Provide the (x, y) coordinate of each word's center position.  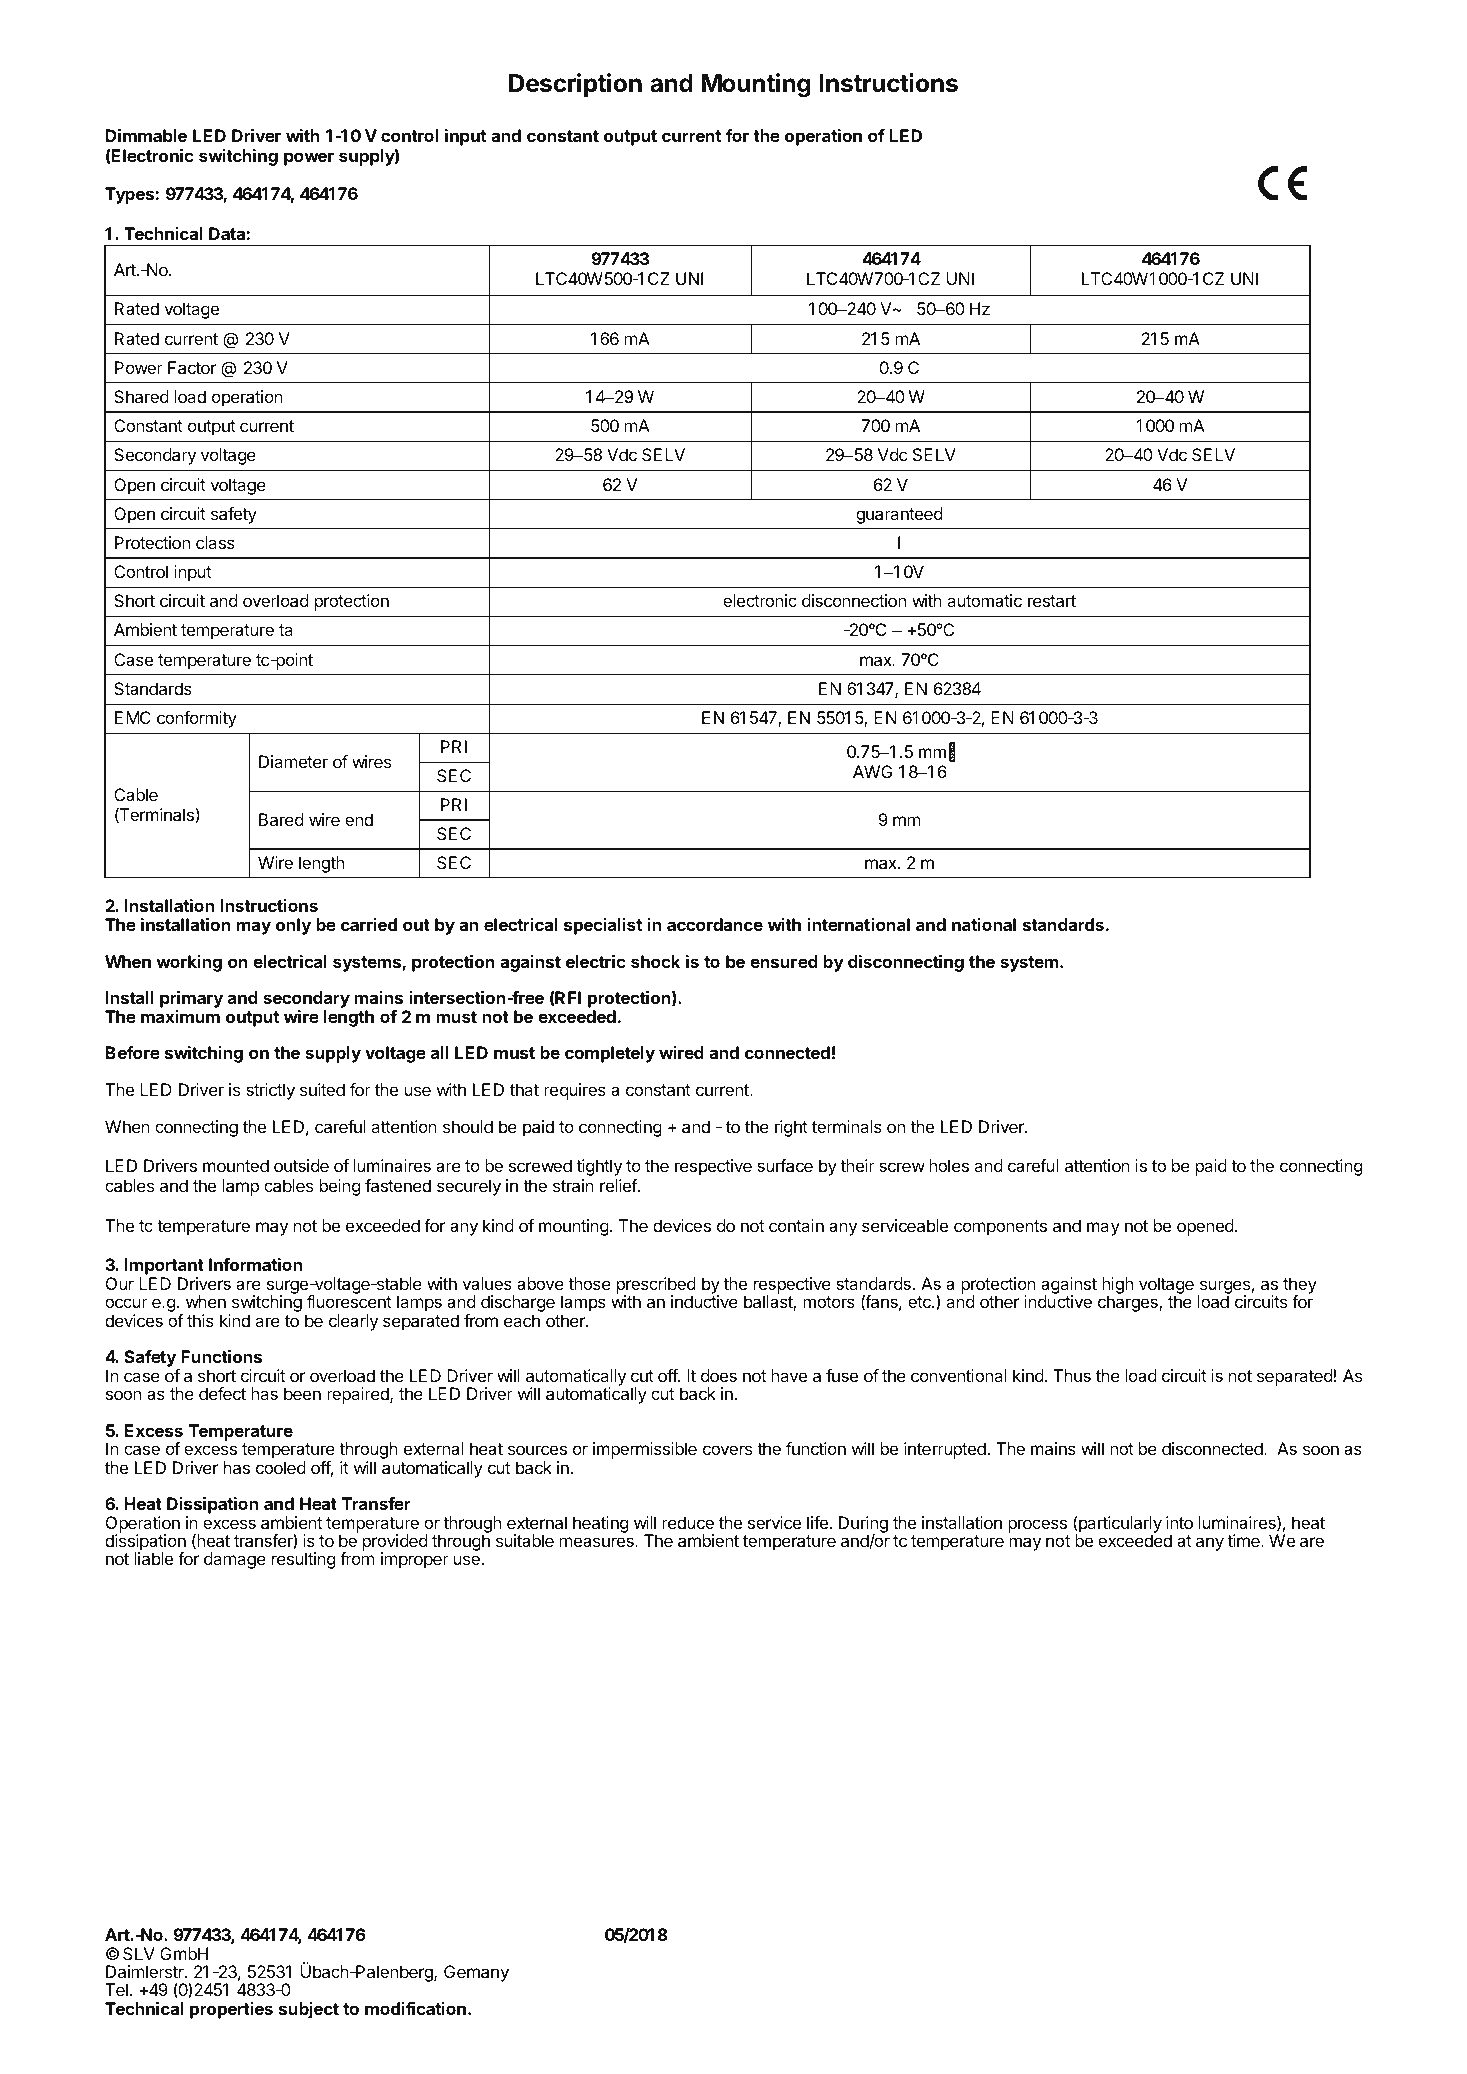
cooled (281, 1467)
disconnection (854, 600)
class (215, 542)
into (1179, 1522)
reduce (688, 1522)
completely (610, 1054)
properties (231, 2010)
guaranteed (899, 515)
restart (1052, 601)
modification (415, 2008)
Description (575, 85)
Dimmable (146, 135)
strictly (270, 1091)
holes (949, 1165)
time (1244, 1540)
